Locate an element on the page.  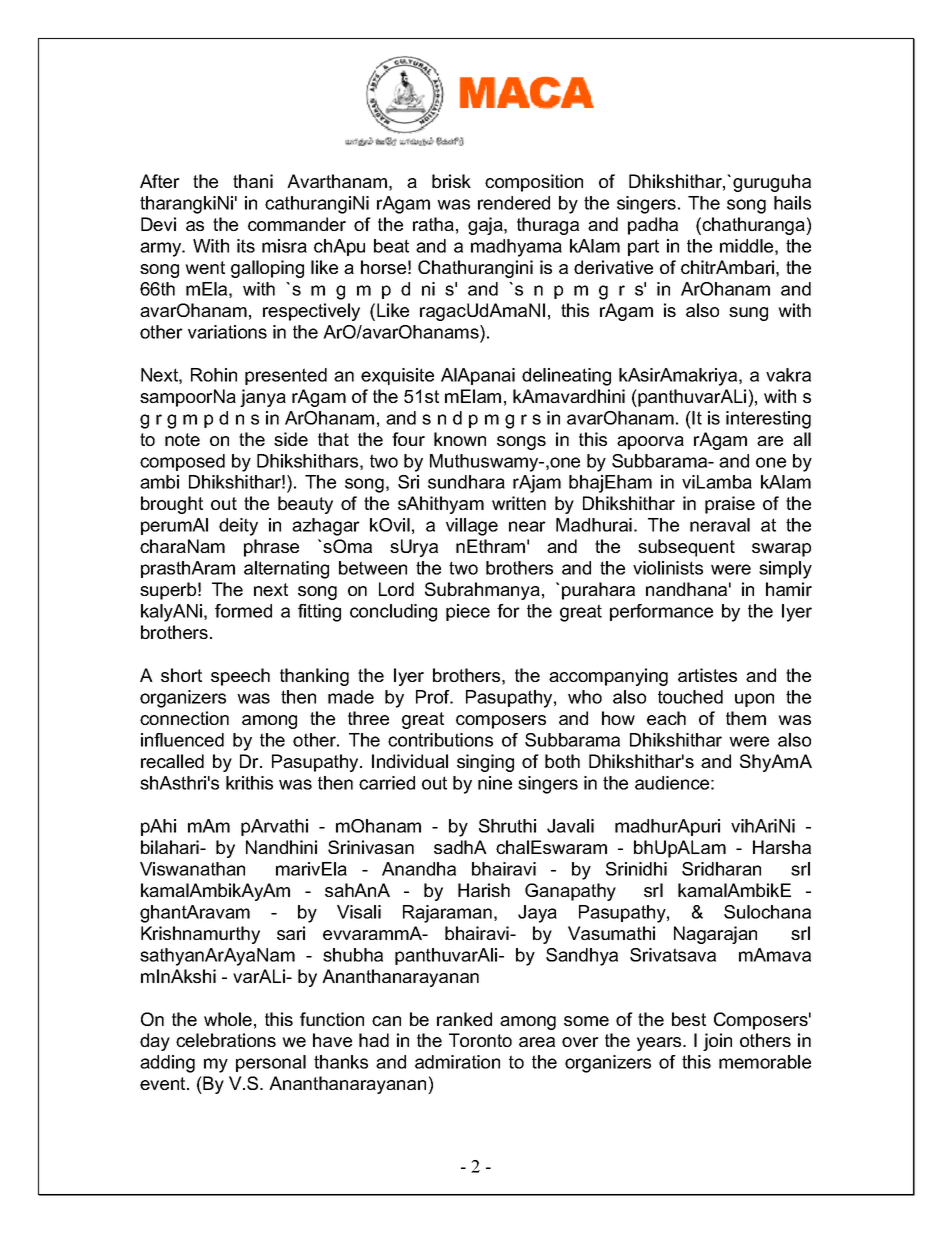
hails is located at coordinates (792, 203).
